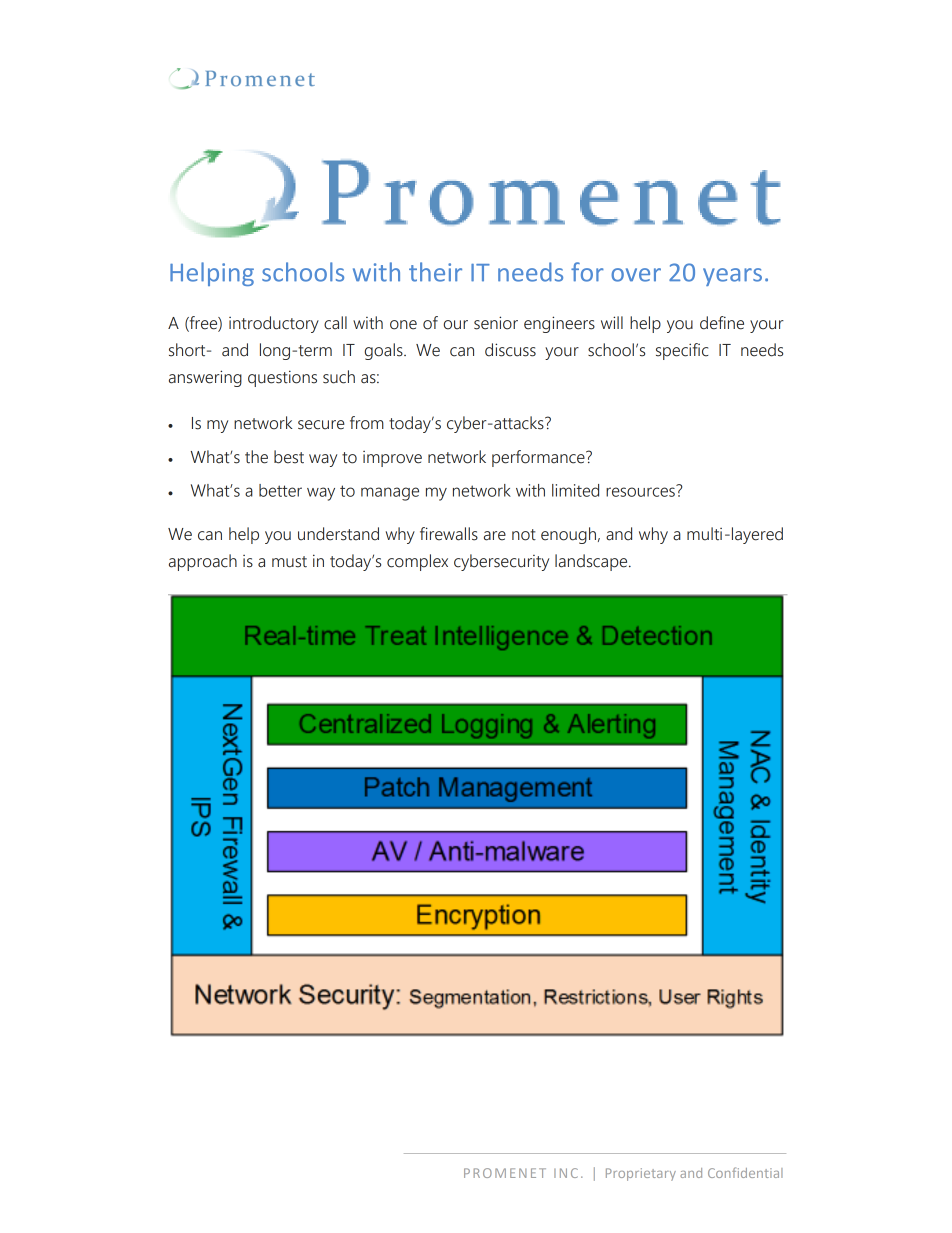 Image resolution: width=952 pixels, height=1233 pixels. Describe the element at coordinates (722, 323) in the screenshot. I see `define` at that location.
